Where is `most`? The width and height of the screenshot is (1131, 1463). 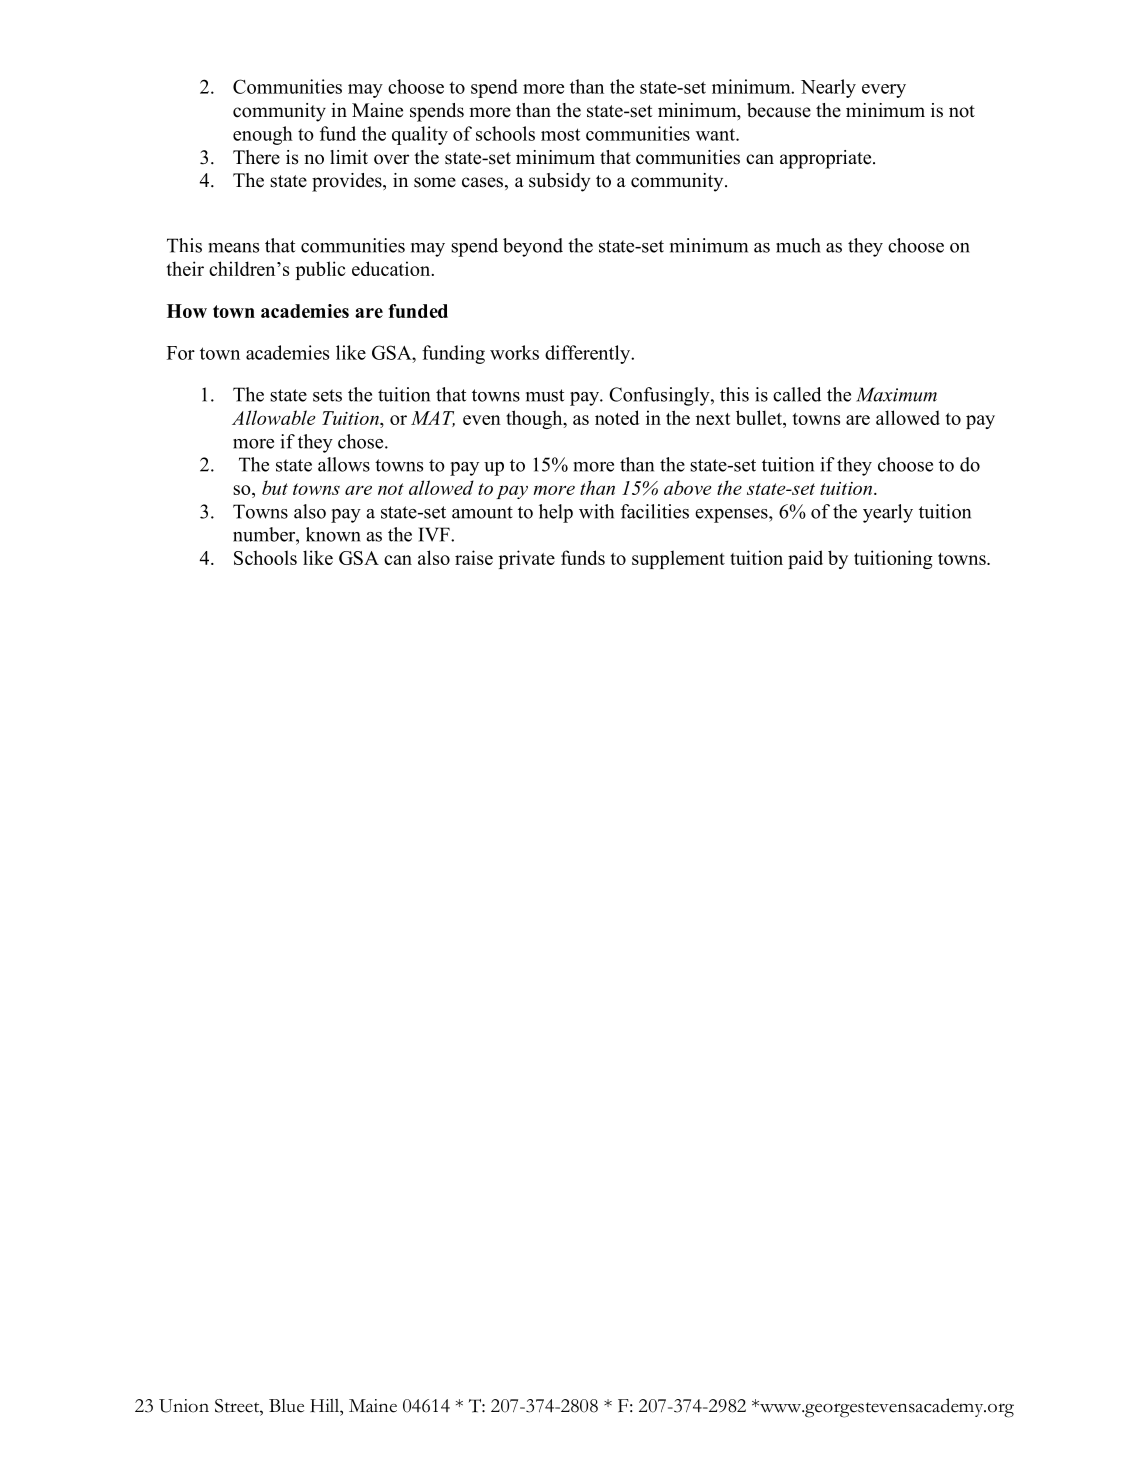
most is located at coordinates (560, 134).
